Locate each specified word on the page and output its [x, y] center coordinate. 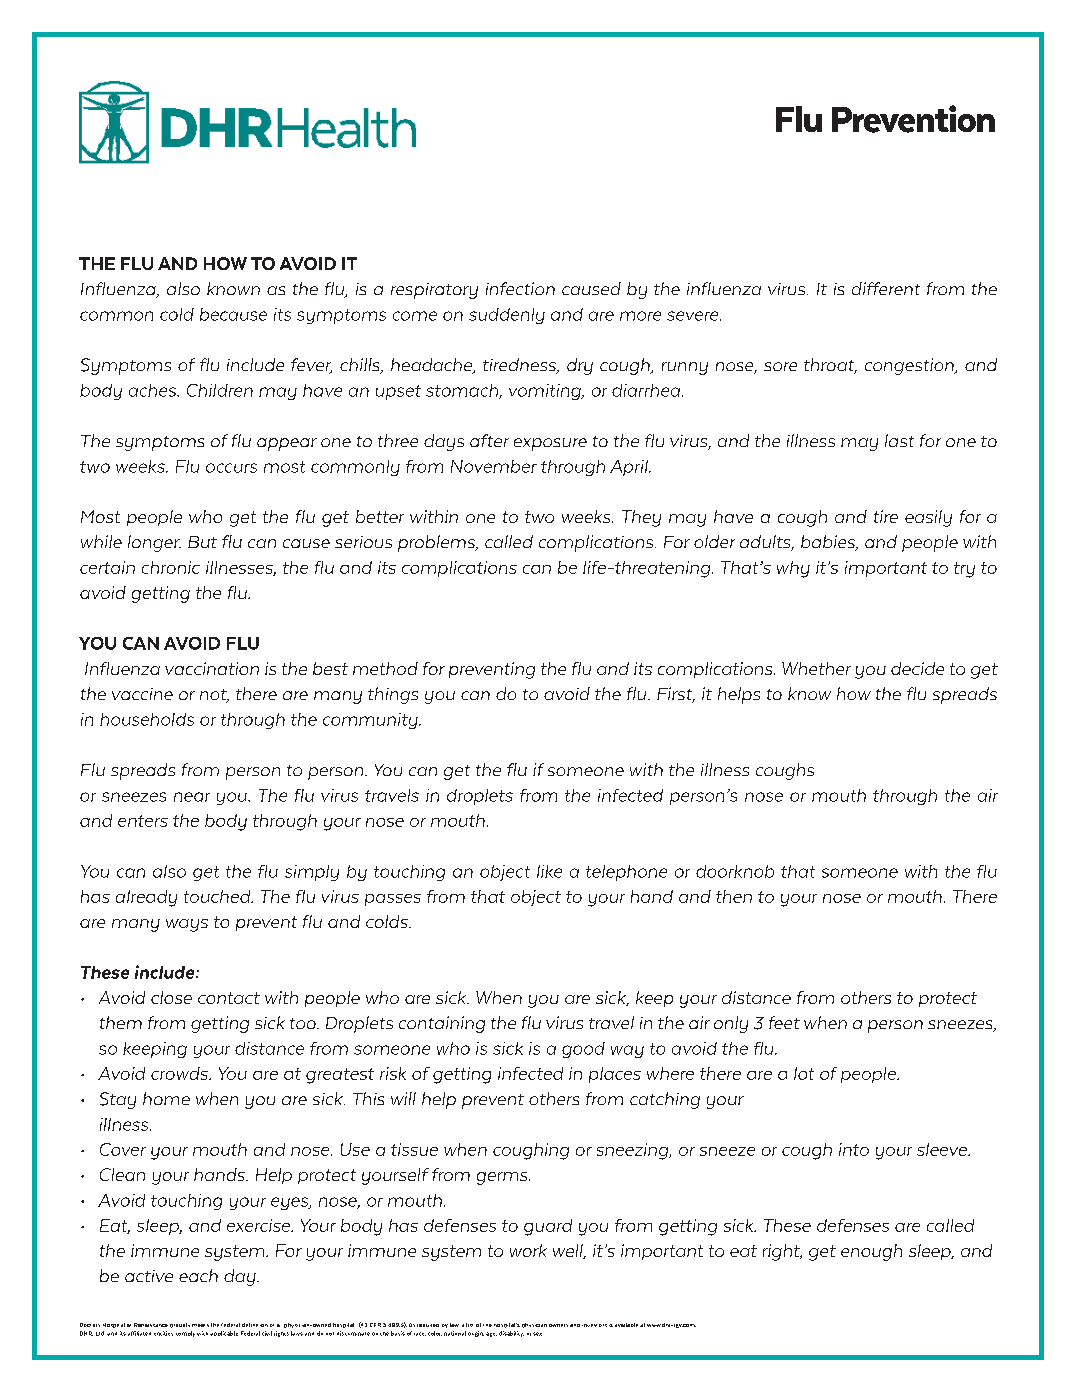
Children [220, 390]
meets [200, 1325]
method [385, 668]
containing [442, 1024]
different [886, 288]
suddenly [507, 316]
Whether [816, 668]
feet [784, 1022]
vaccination [212, 668]
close [171, 997]
